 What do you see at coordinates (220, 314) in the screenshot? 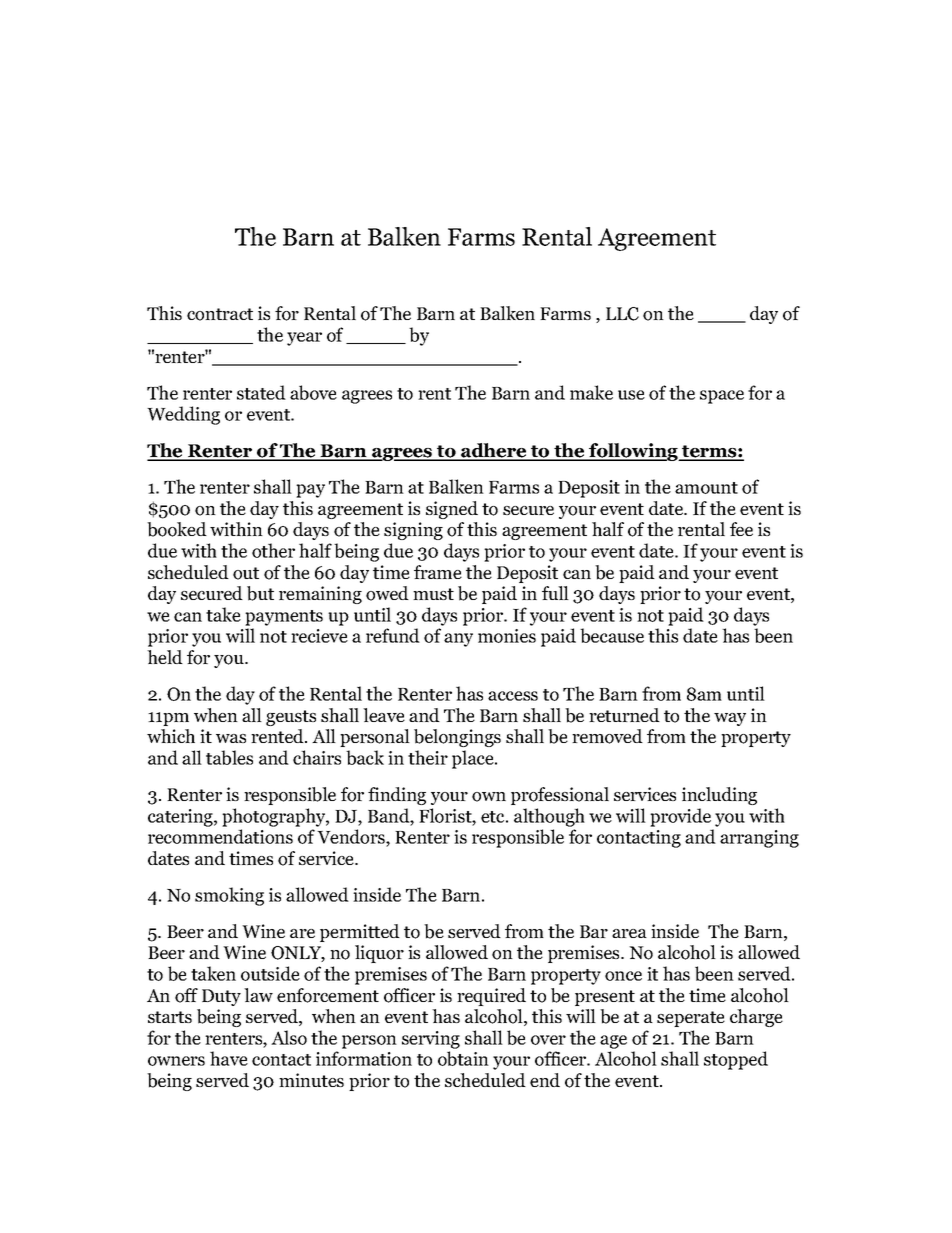
I see `contract` at bounding box center [220, 314].
